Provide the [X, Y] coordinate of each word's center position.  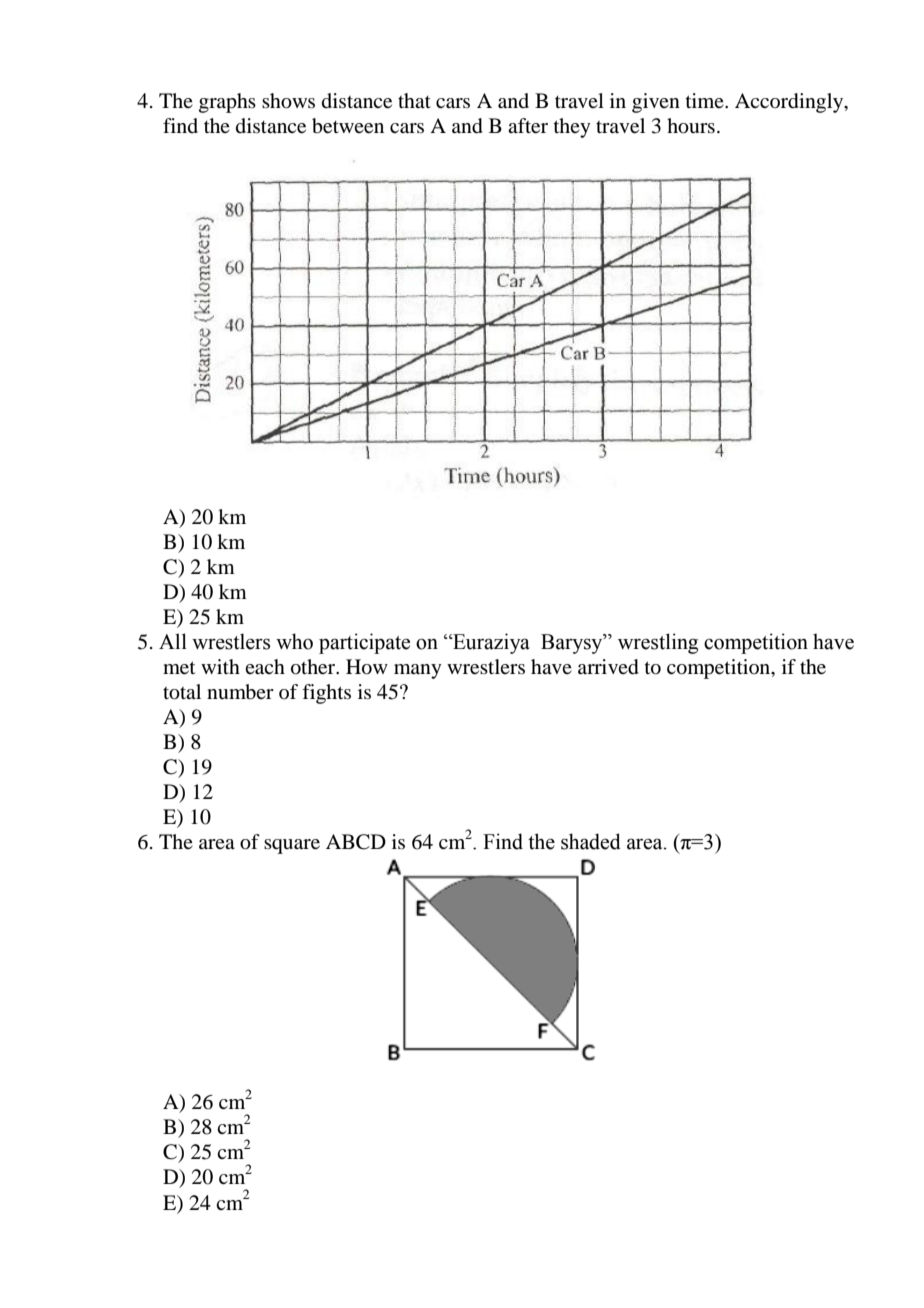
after [528, 126]
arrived [608, 667]
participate [364, 643]
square [292, 846]
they [572, 128]
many [418, 671]
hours [691, 126]
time [706, 100]
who [294, 641]
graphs [227, 103]
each [265, 667]
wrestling [658, 643]
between [348, 126]
